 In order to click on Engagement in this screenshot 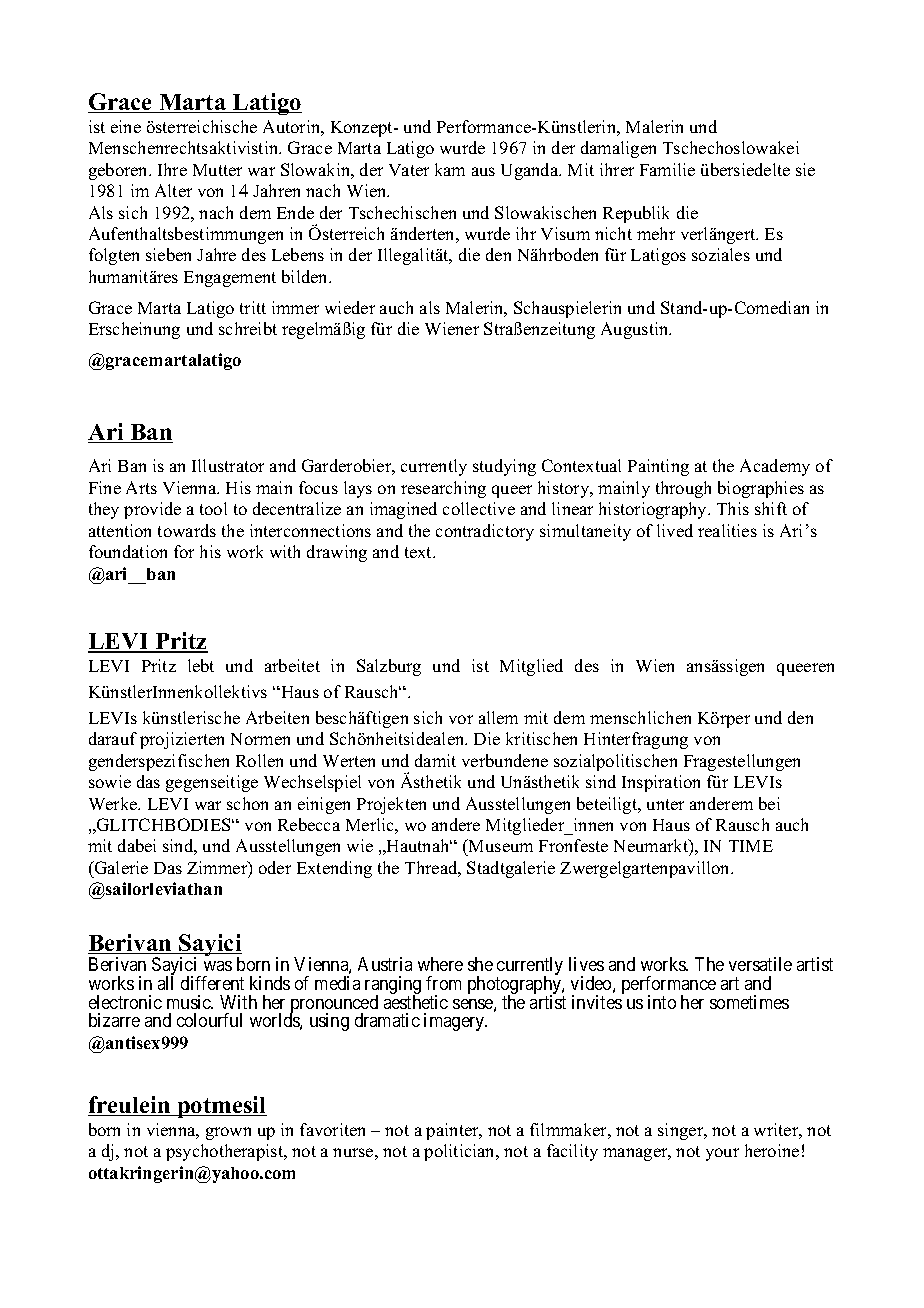, I will do `click(230, 279)`.
